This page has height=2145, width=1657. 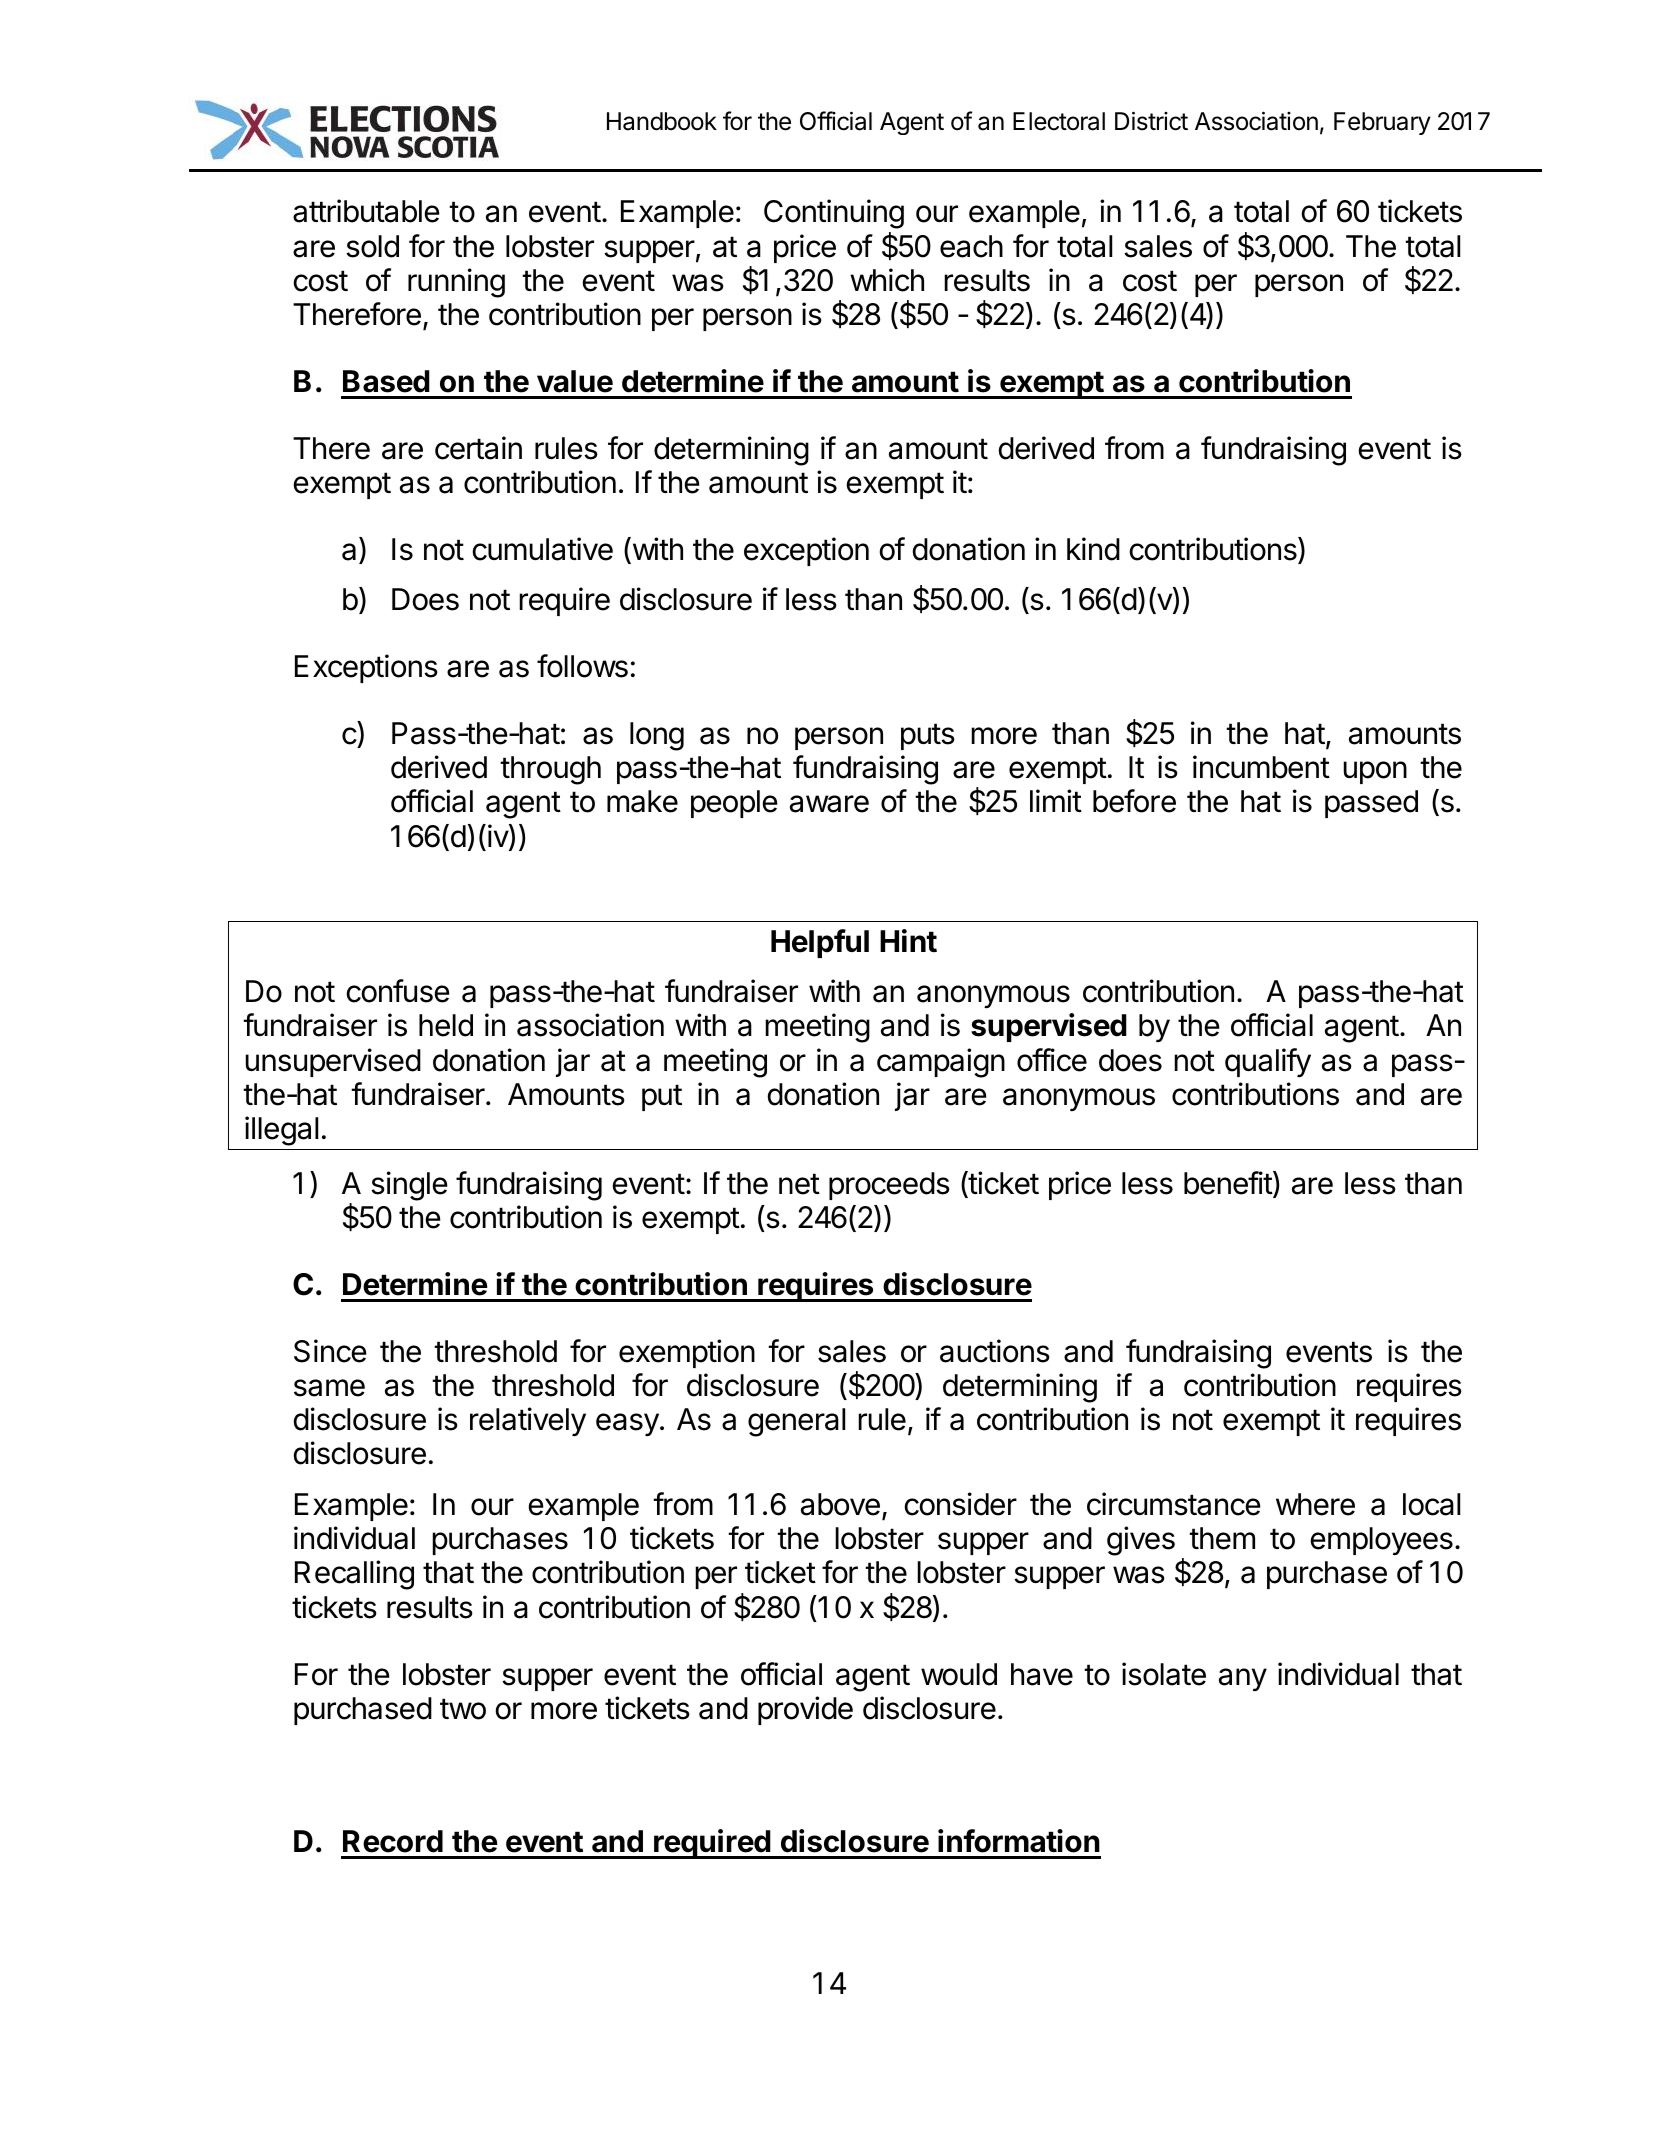 What do you see at coordinates (820, 943) in the page?
I see `Helpful` at bounding box center [820, 943].
